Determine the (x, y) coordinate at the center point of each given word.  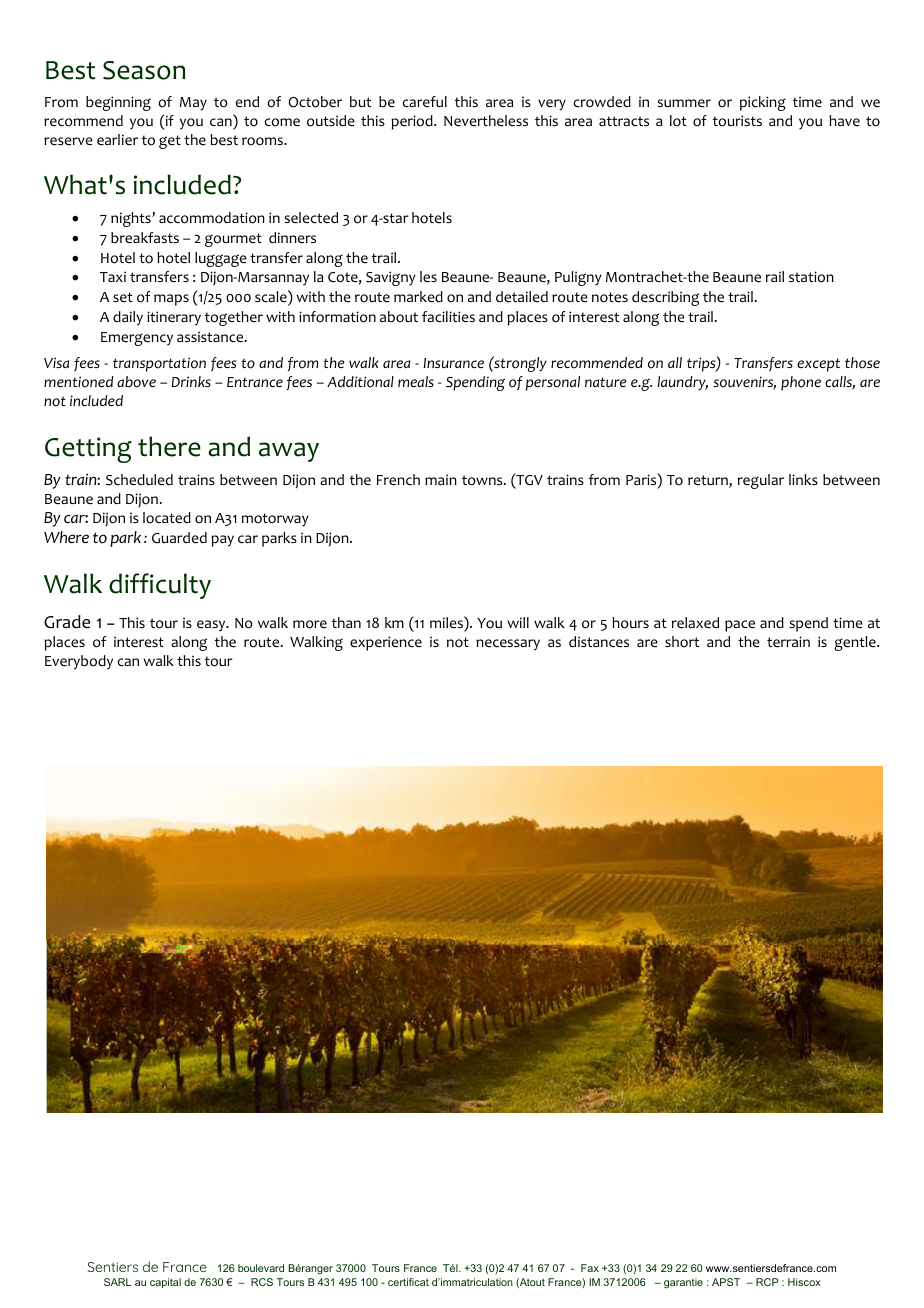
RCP (767, 1282)
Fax (590, 1268)
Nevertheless (486, 121)
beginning (118, 103)
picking (763, 103)
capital (165, 1283)
